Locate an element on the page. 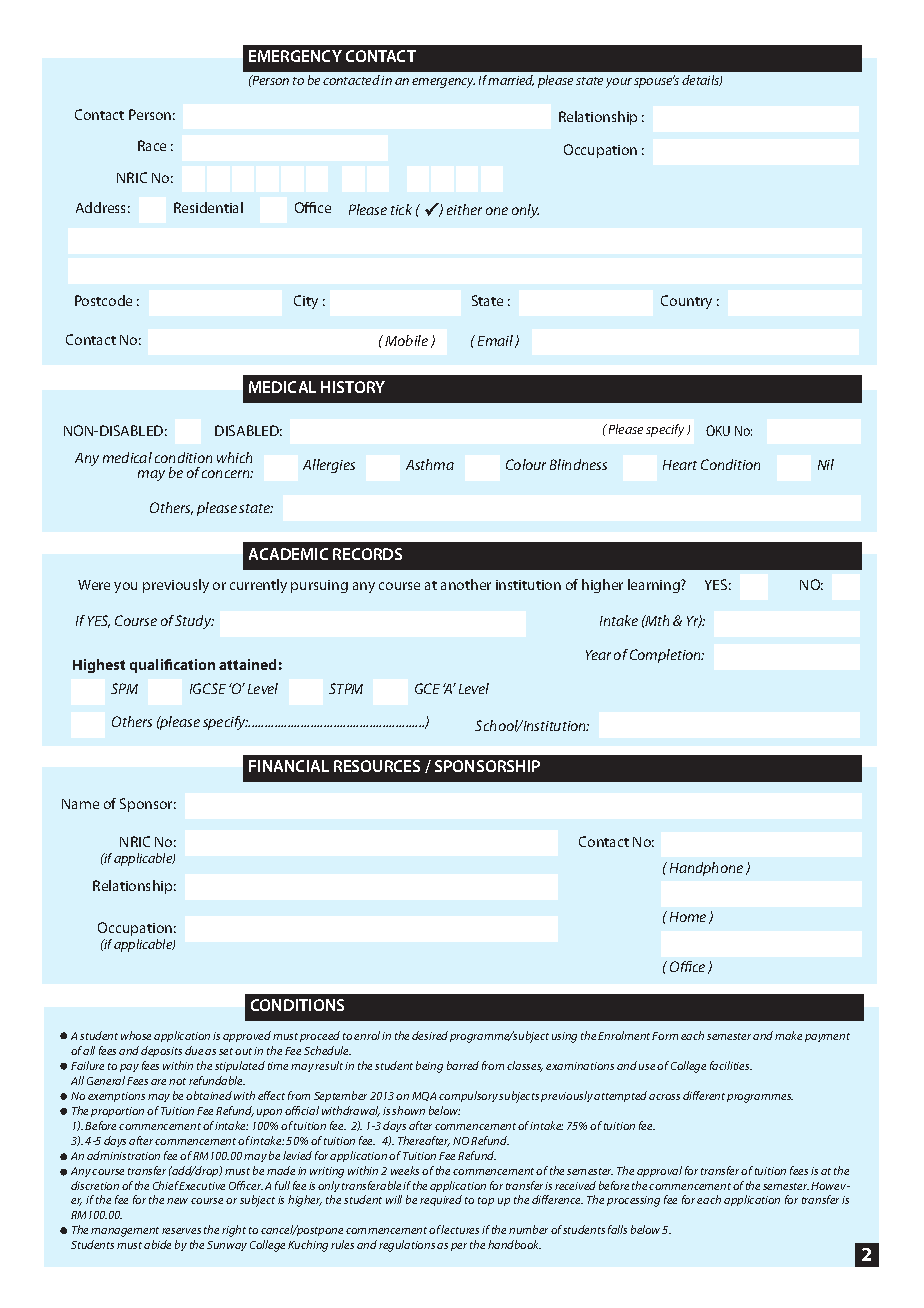 The width and height of the page is (924, 1308). which is located at coordinates (234, 457).
